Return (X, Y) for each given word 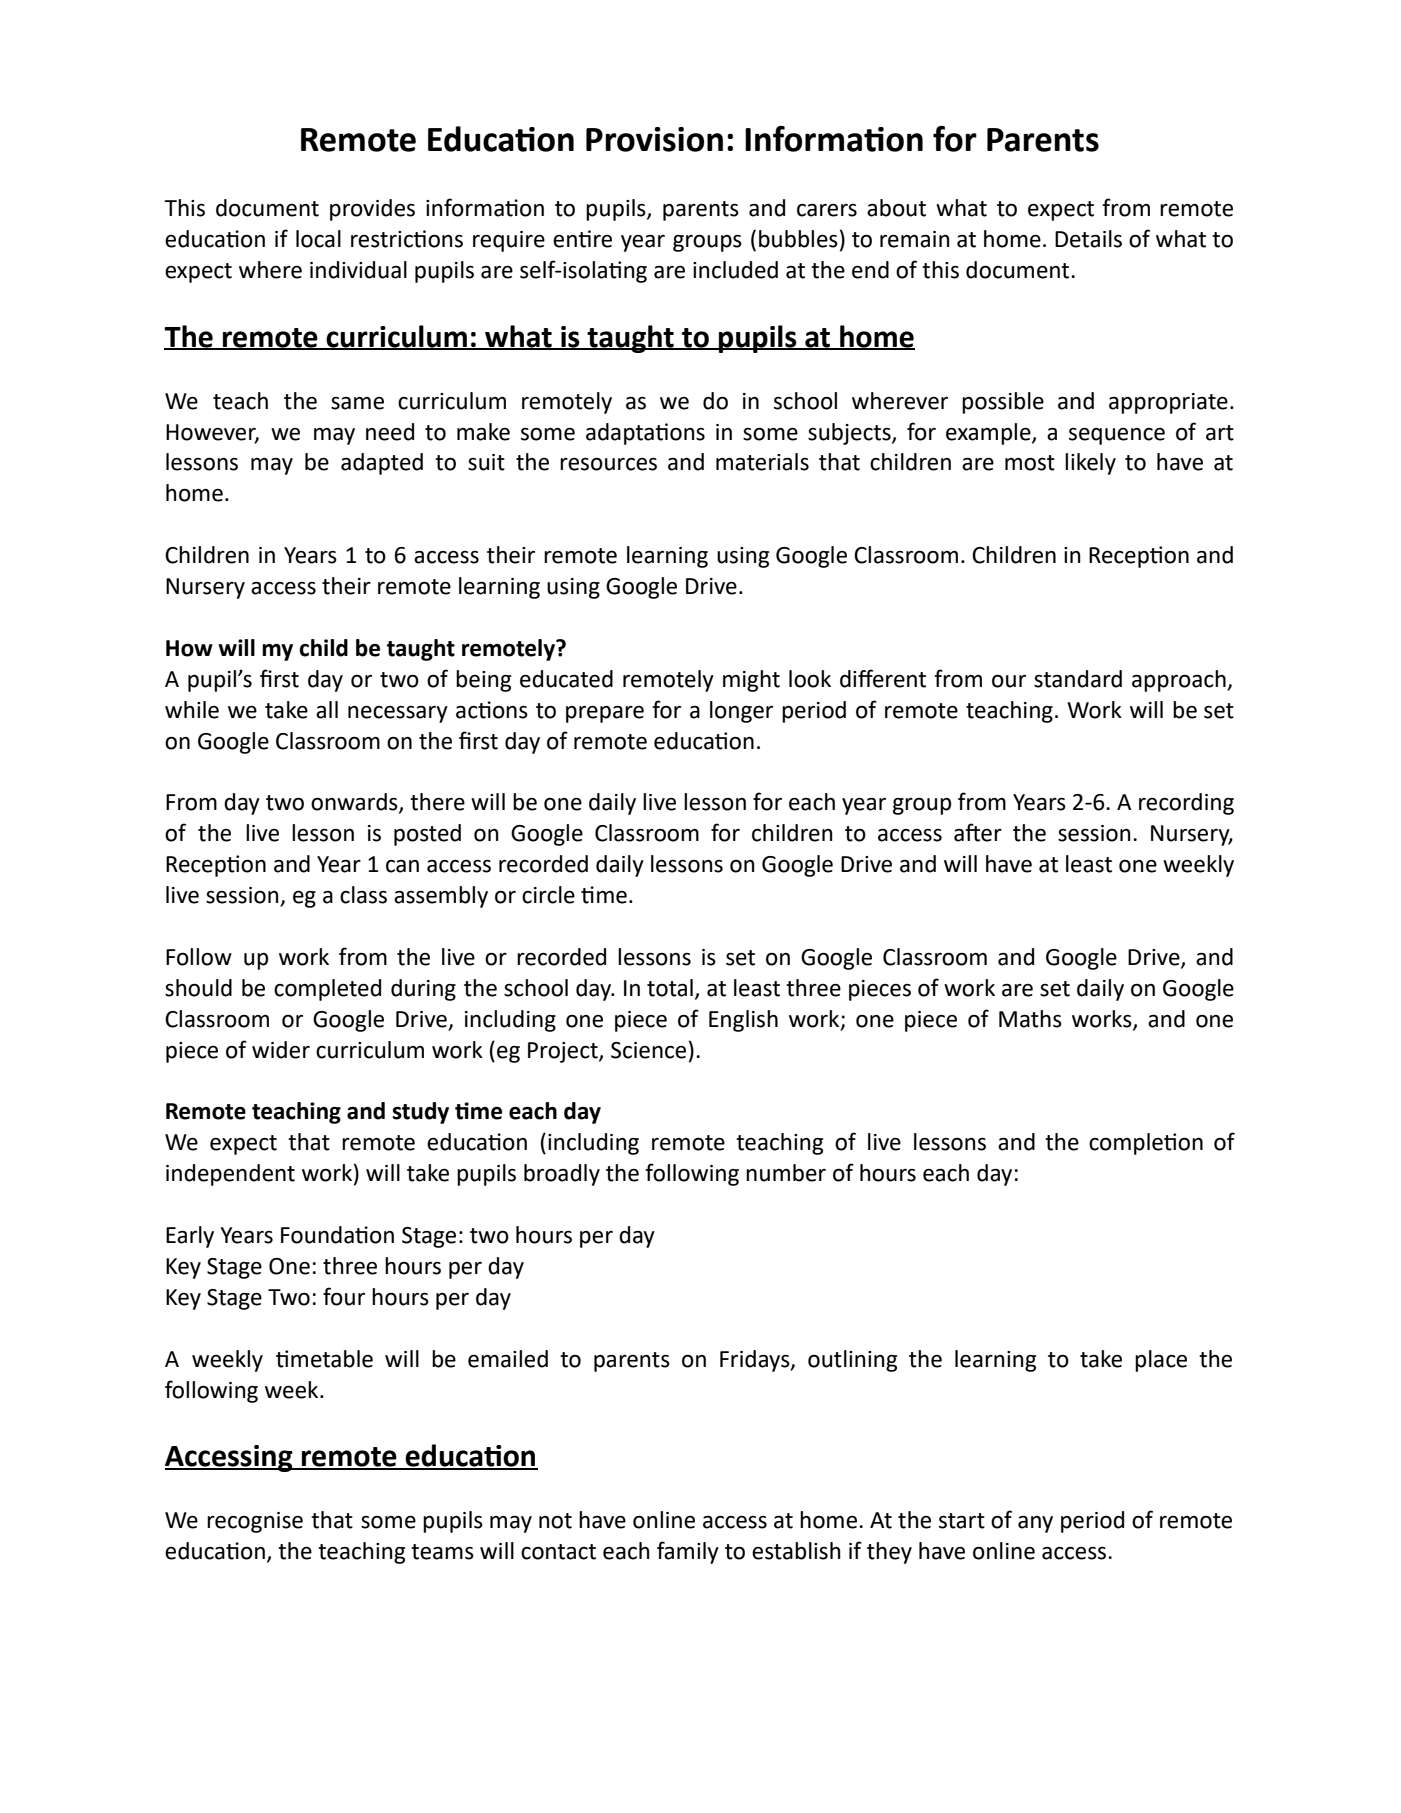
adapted (382, 464)
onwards (355, 803)
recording (1186, 804)
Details (1088, 239)
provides (372, 210)
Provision (654, 139)
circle (548, 895)
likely (1090, 464)
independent (230, 1175)
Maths (1030, 1019)
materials (762, 462)
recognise (255, 1522)
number (786, 1173)
